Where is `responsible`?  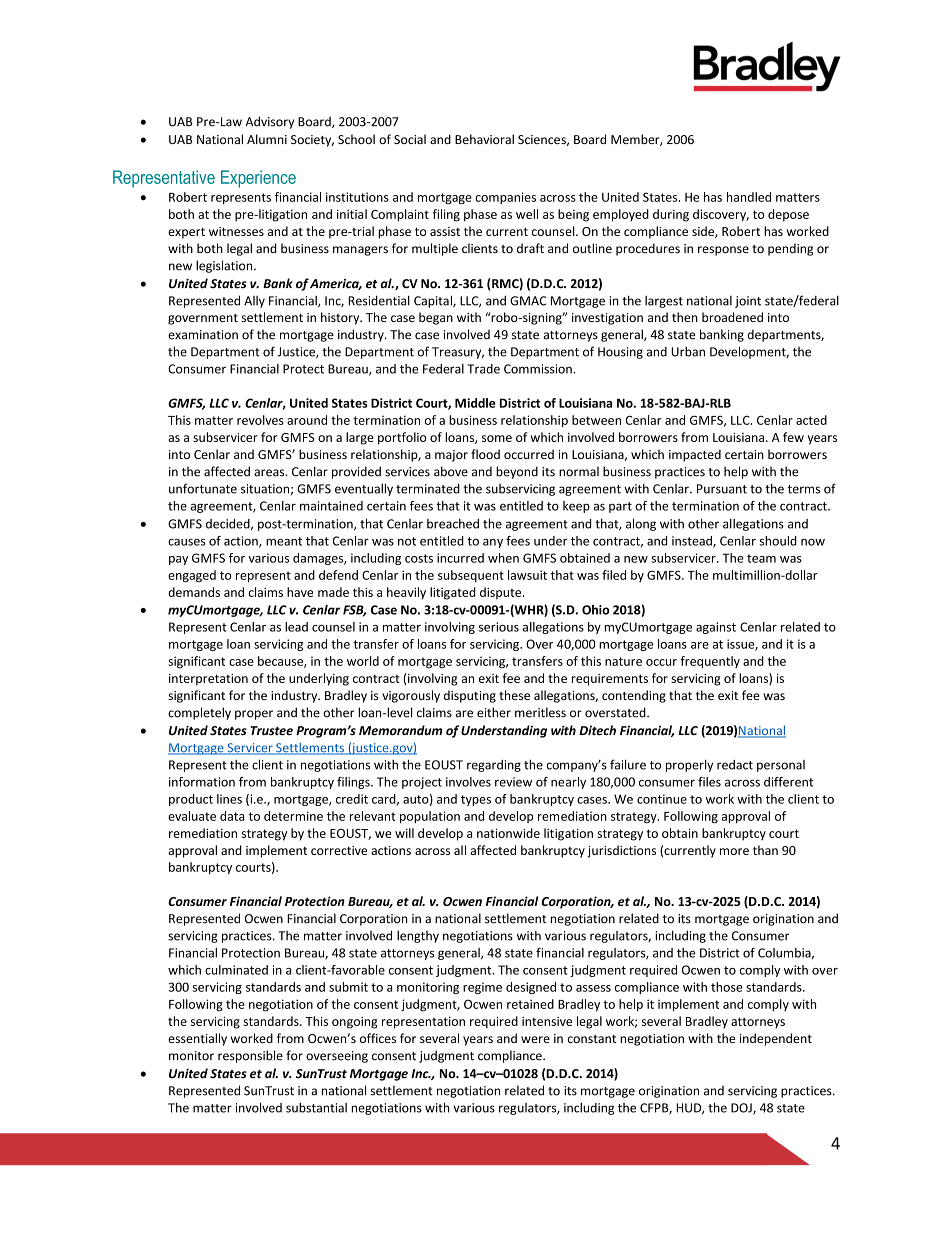 responsible is located at coordinates (250, 1056).
